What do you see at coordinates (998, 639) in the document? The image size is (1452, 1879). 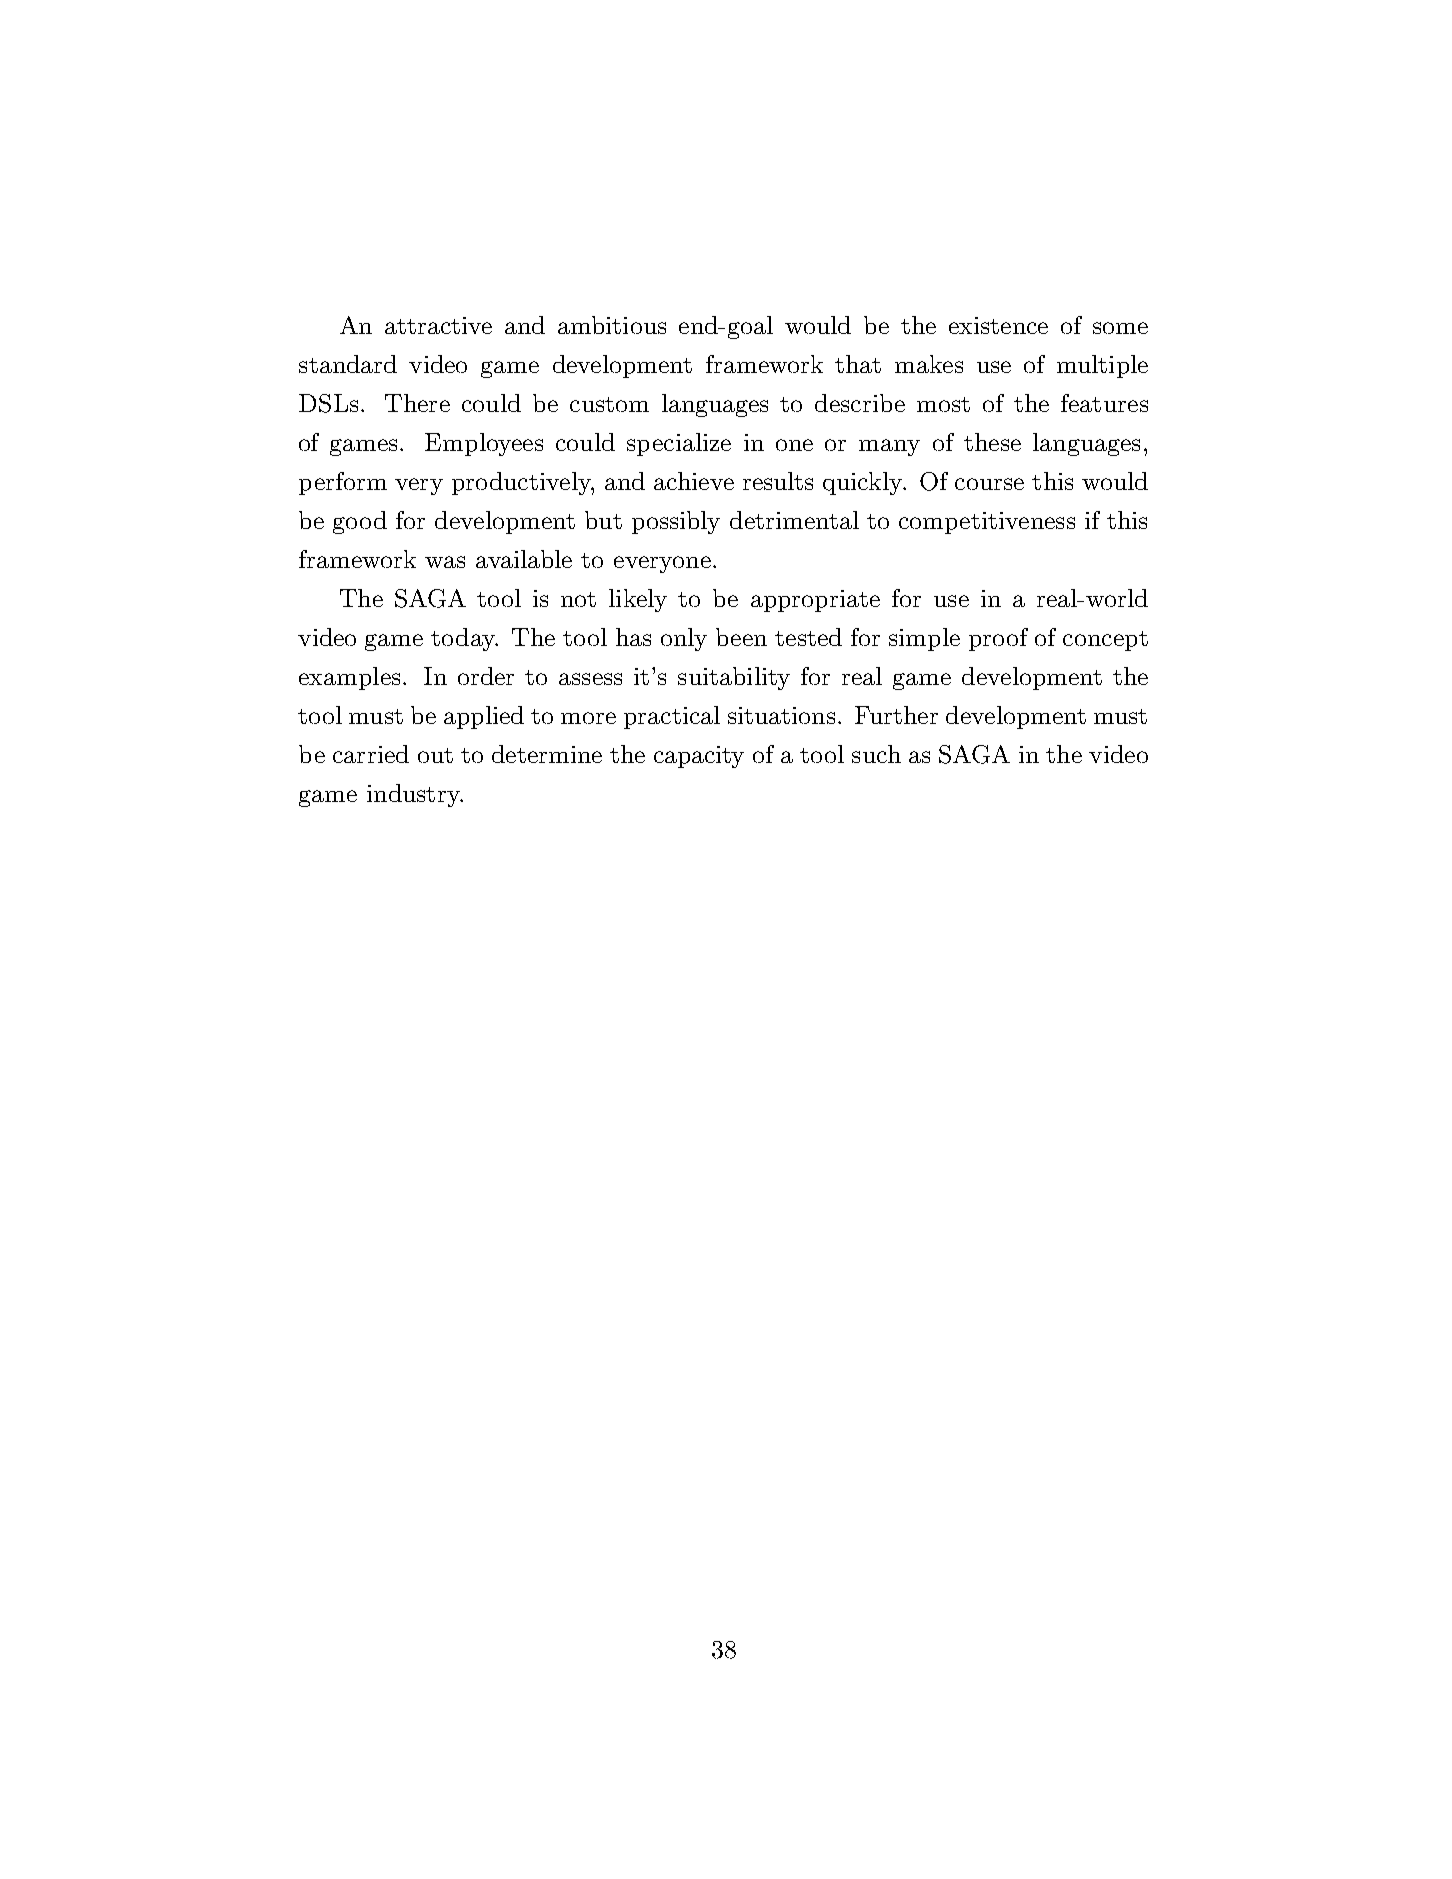 I see `proof` at bounding box center [998, 639].
